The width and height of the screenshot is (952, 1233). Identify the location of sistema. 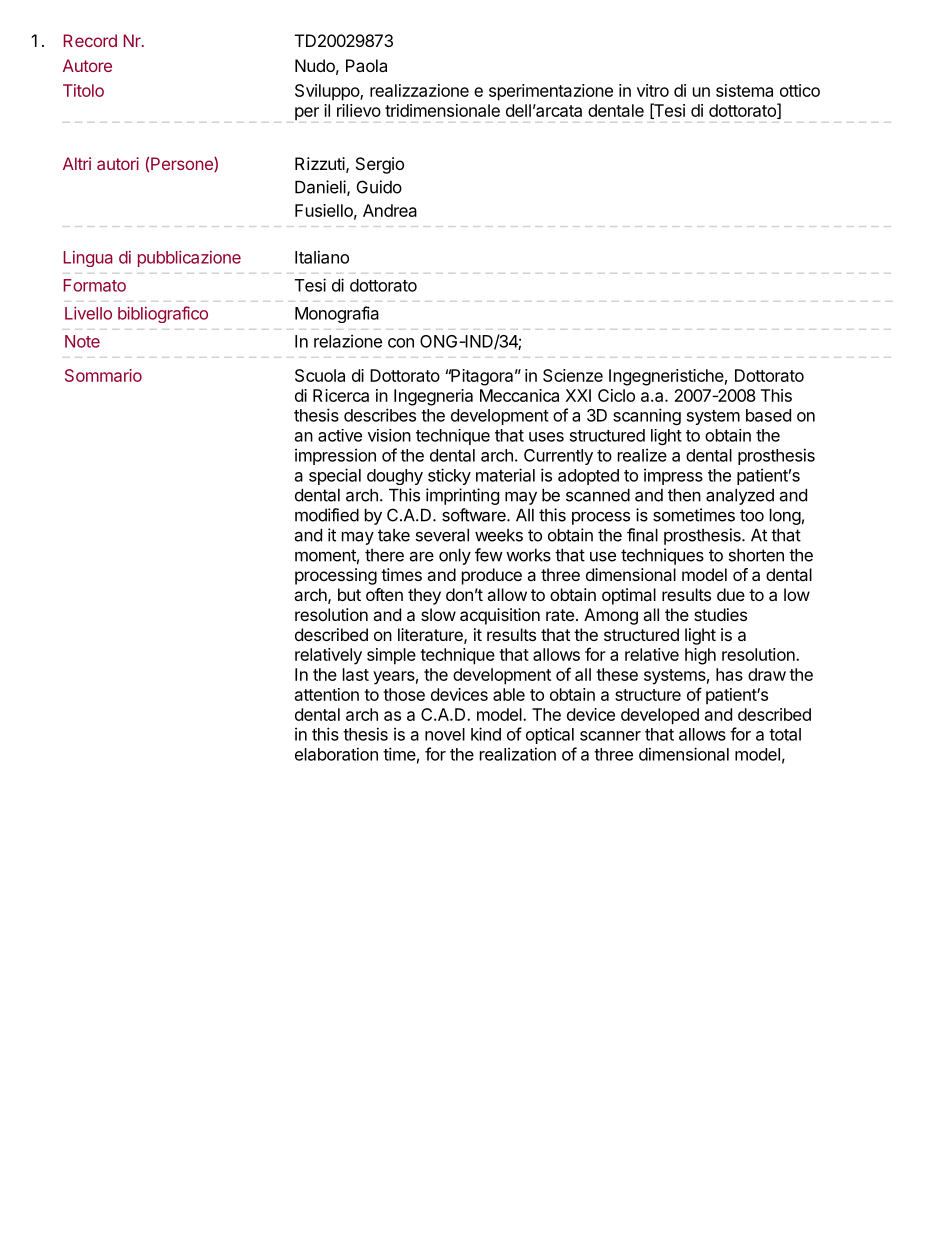
(744, 90).
